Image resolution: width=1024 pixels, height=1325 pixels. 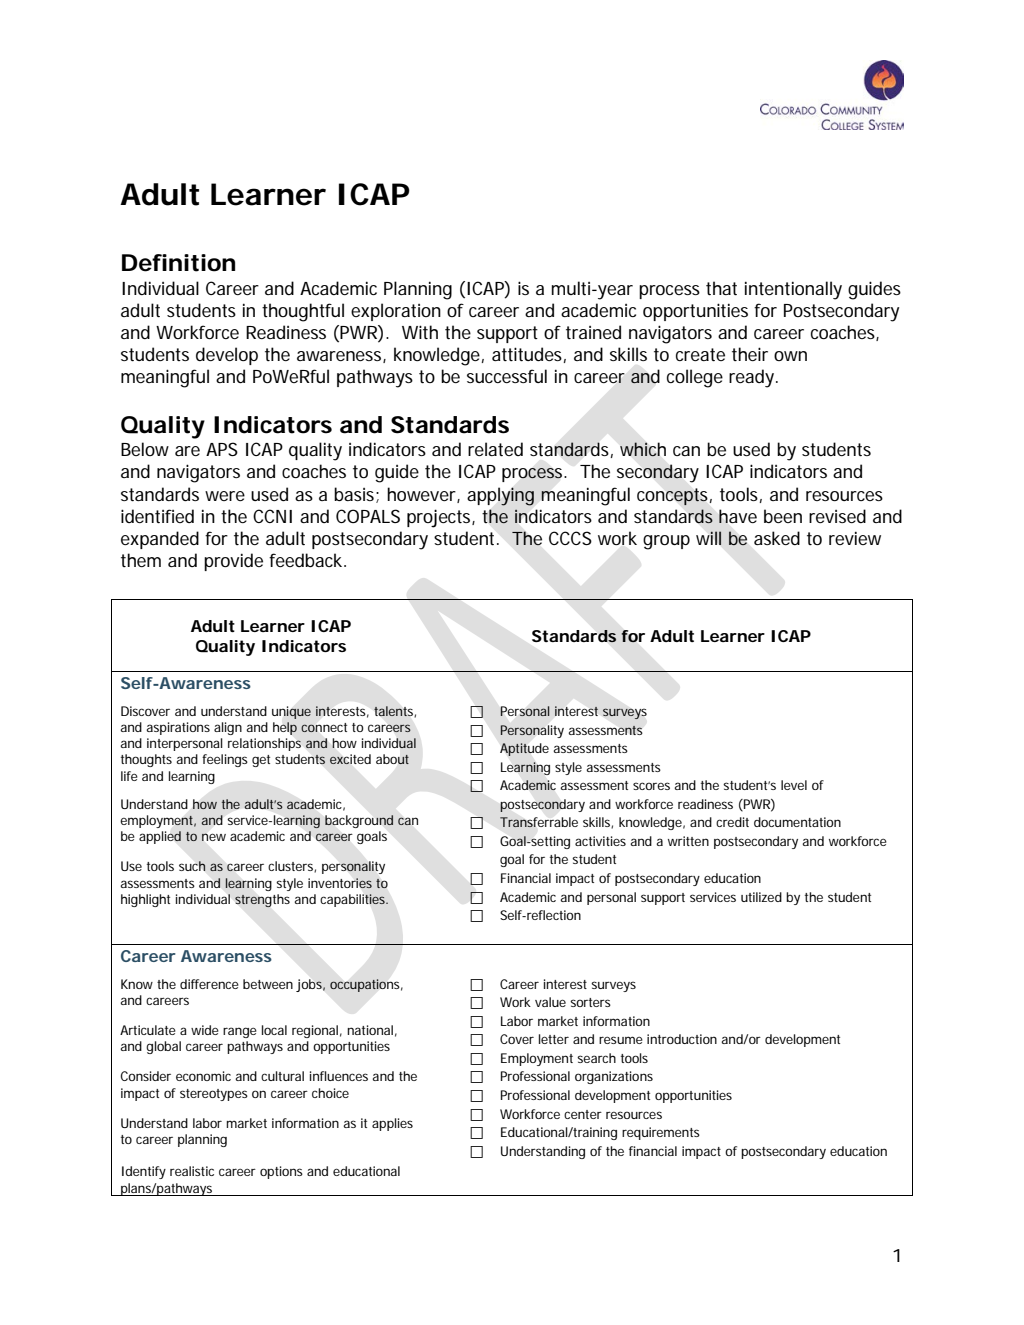 I want to click on utilized, so click(x=761, y=897).
